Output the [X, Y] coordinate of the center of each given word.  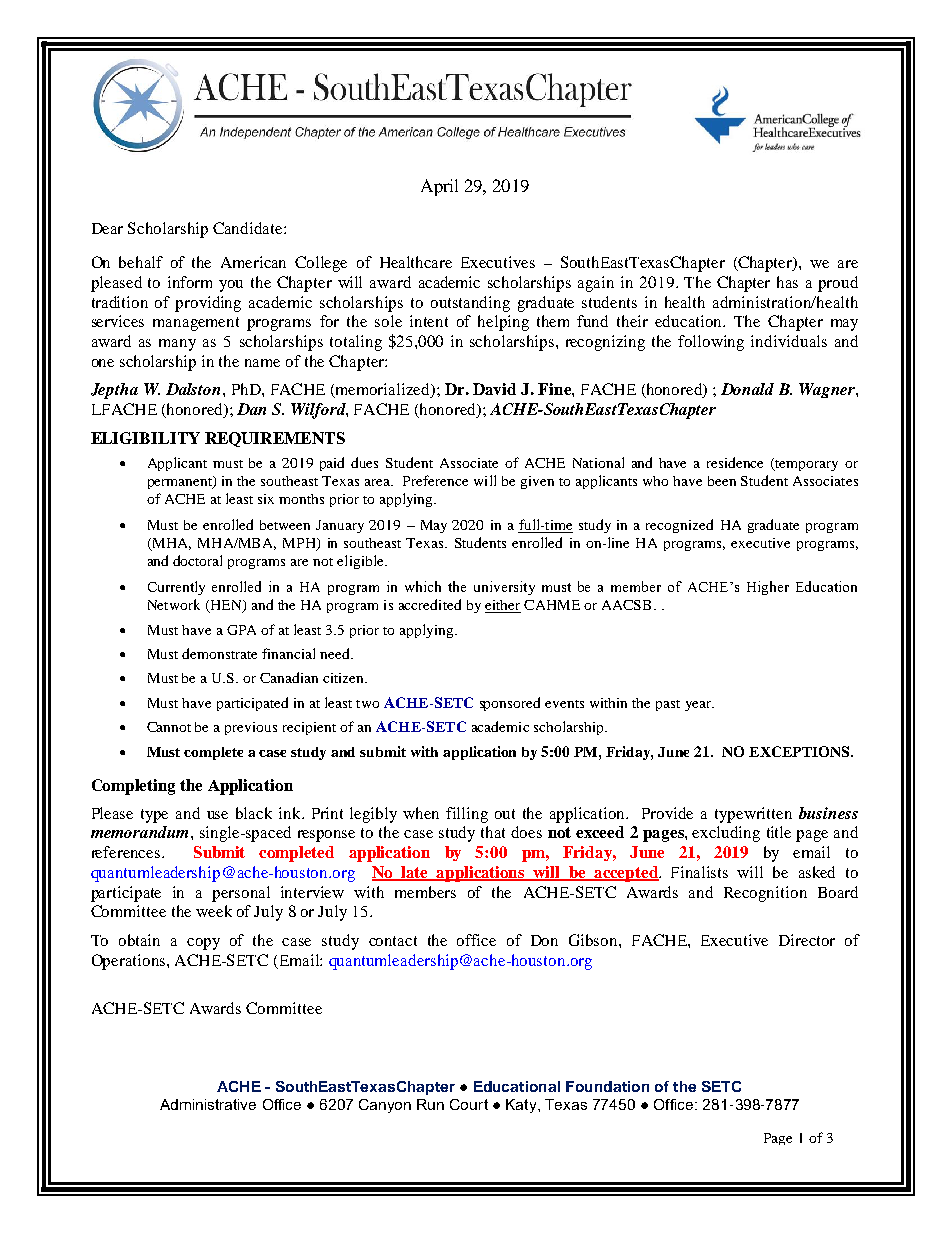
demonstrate [219, 653]
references [127, 852]
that [493, 832]
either [503, 606]
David [494, 389]
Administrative [208, 1104]
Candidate [249, 228]
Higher [768, 588]
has [787, 282]
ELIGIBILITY [145, 438]
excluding [726, 834]
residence [735, 462]
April [439, 187]
